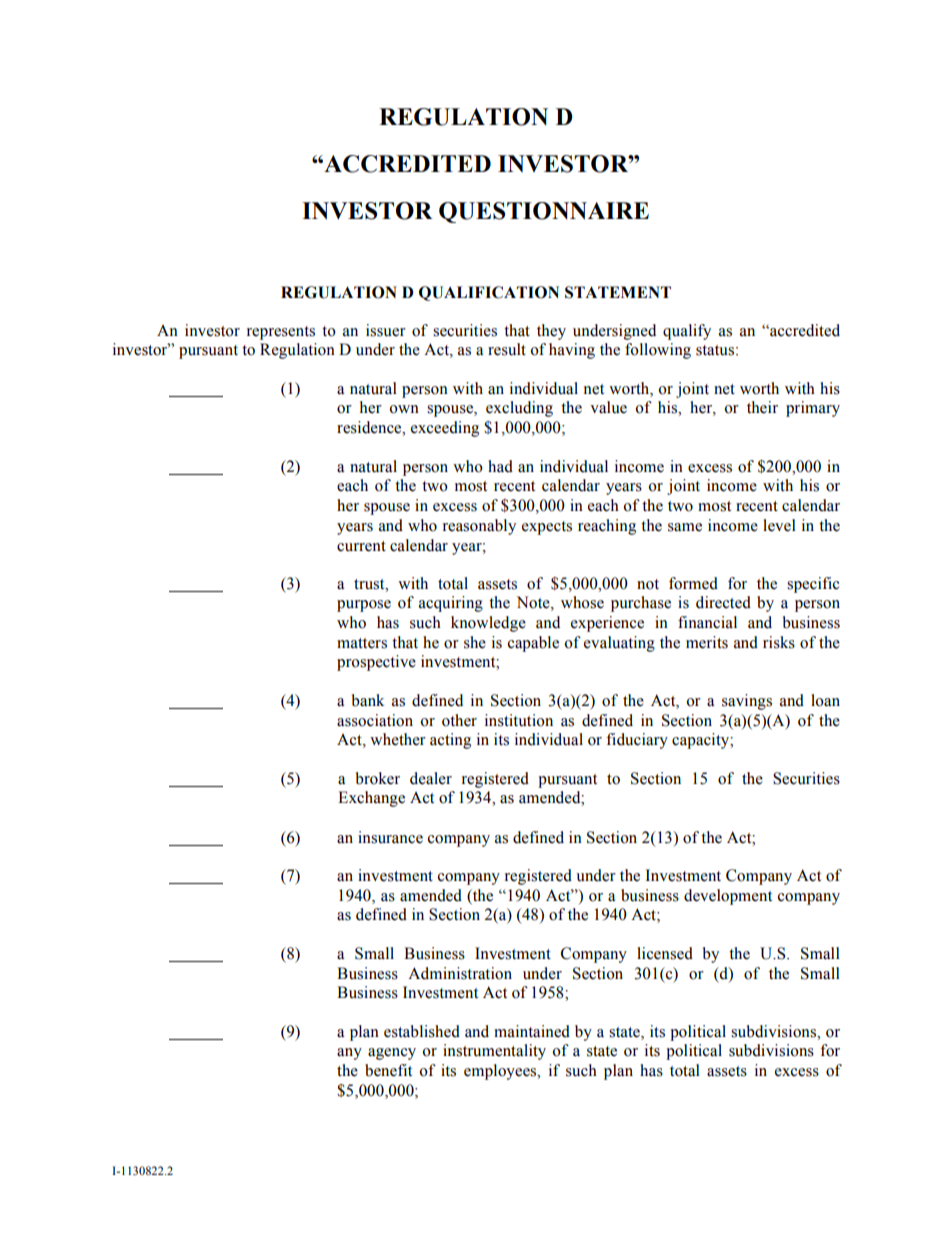  I want to click on institution, so click(519, 720).
